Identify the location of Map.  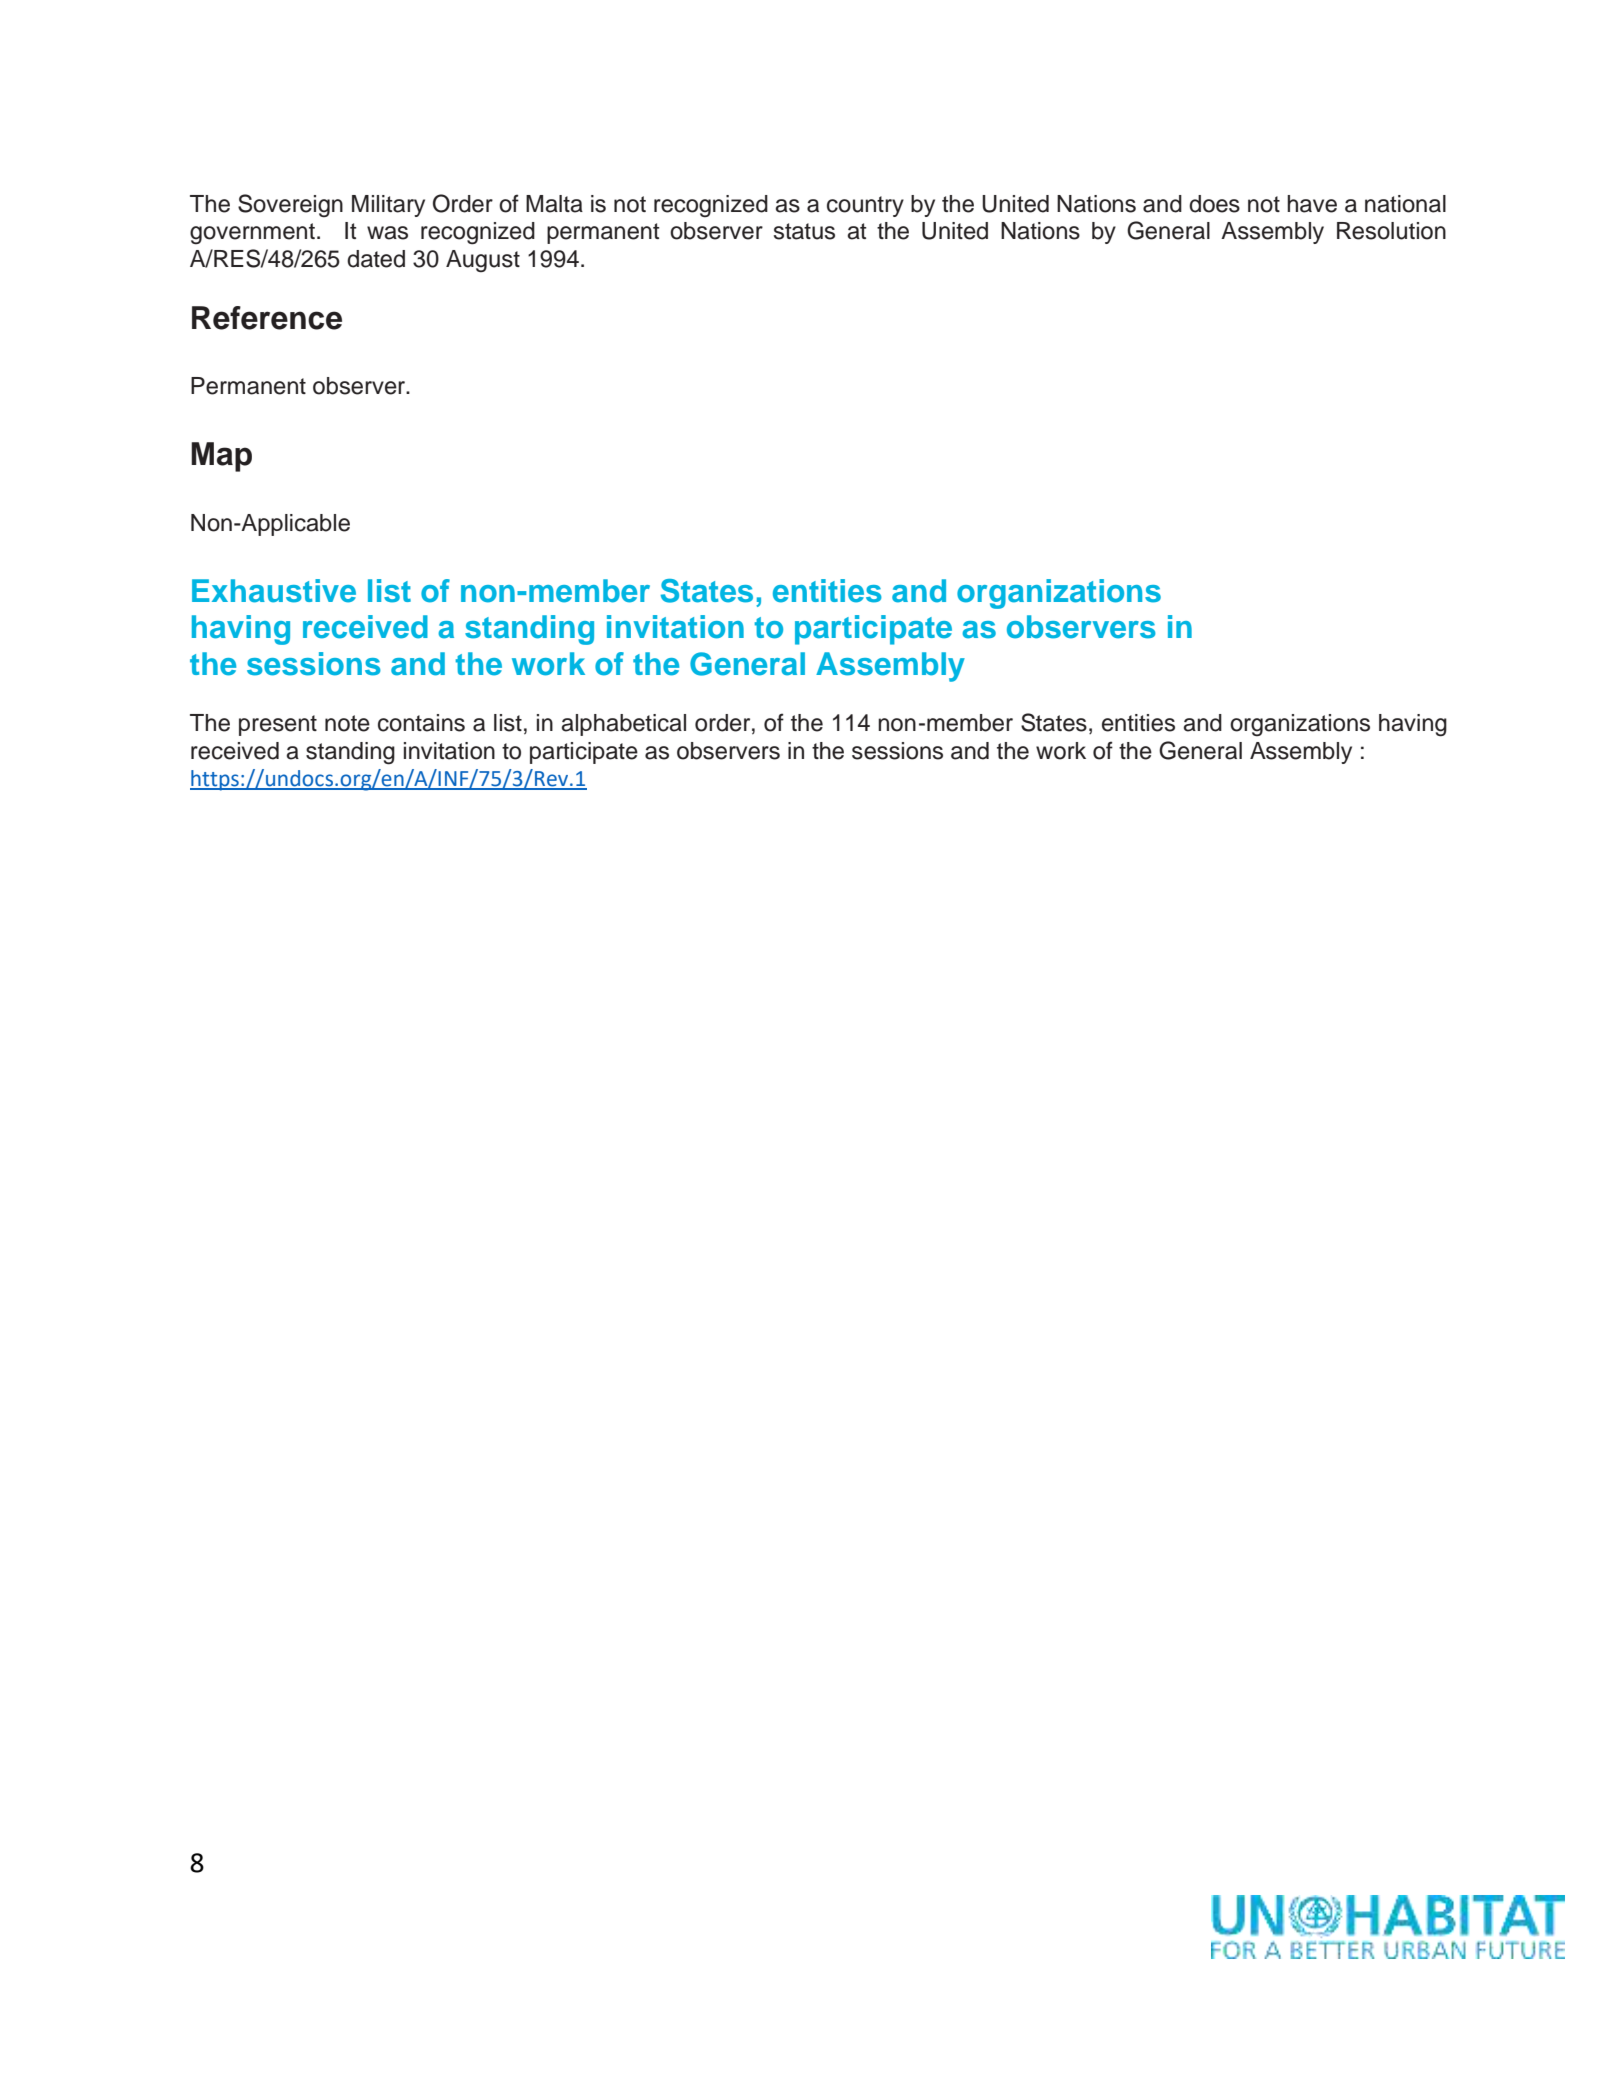
(221, 457).
